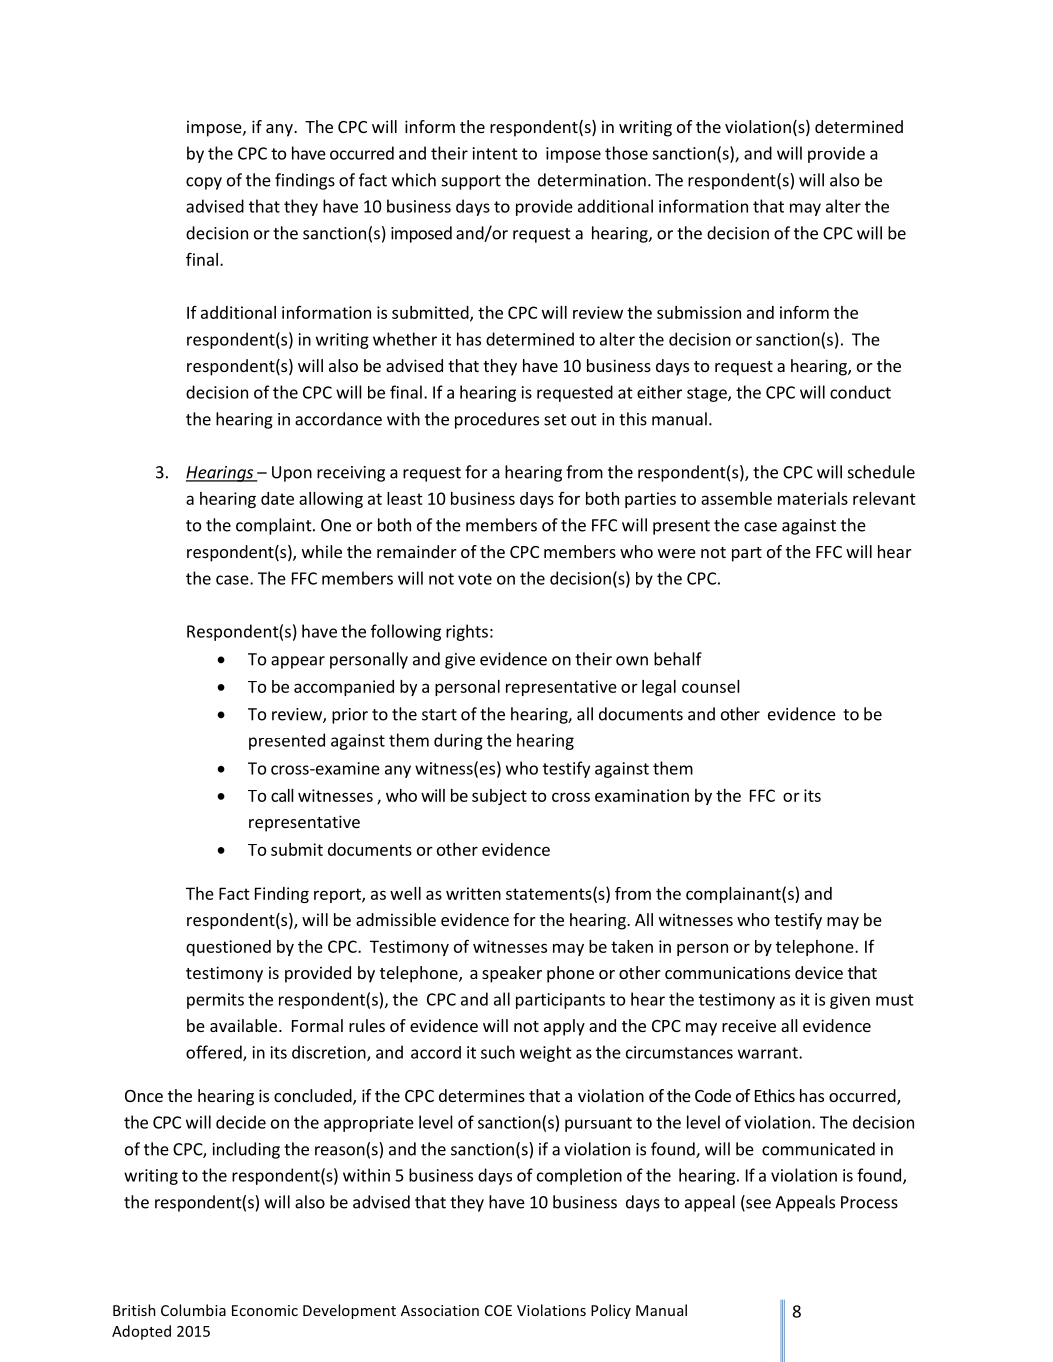 This screenshot has width=1053, height=1362. I want to click on complaint, so click(275, 526).
